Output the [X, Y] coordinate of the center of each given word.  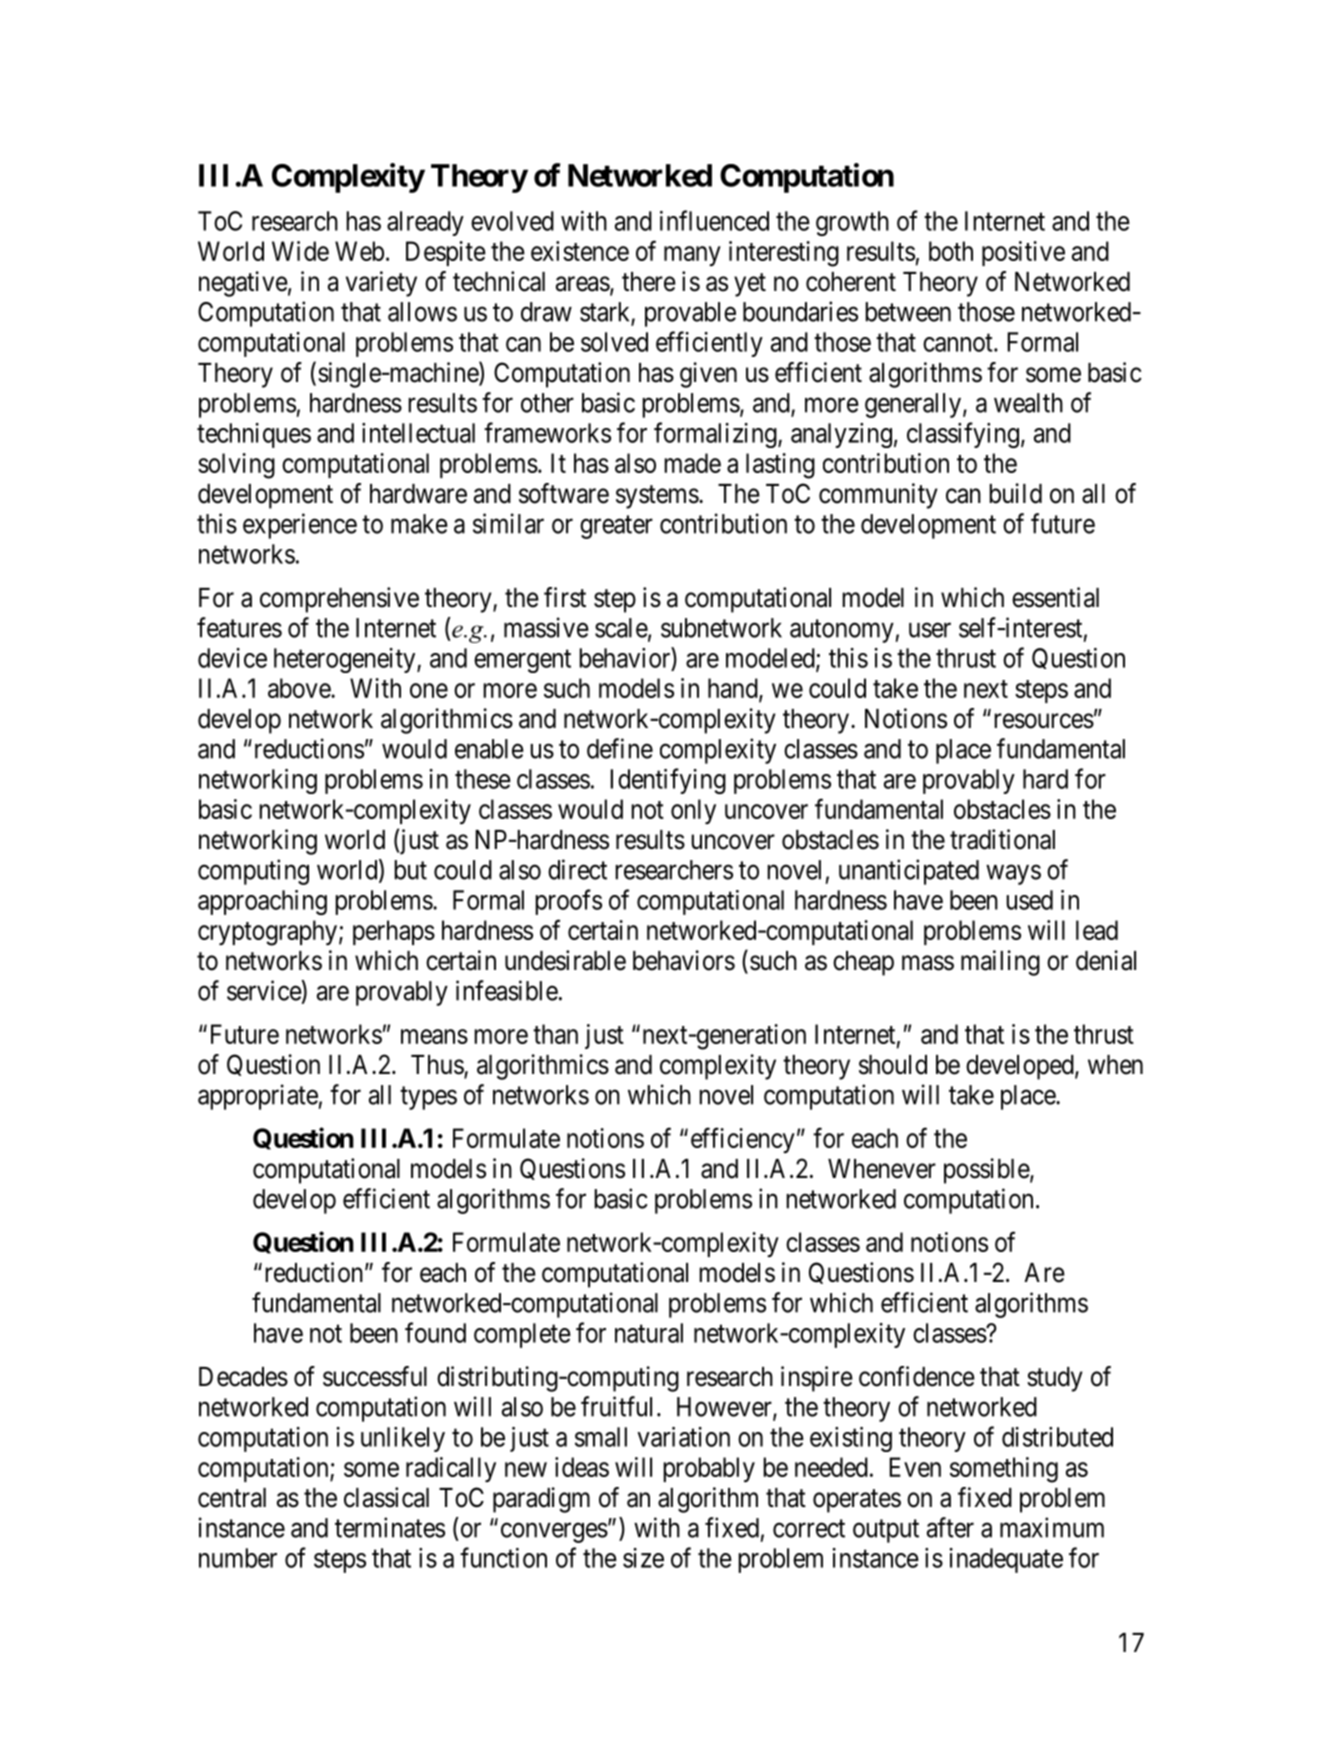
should [893, 1065]
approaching [262, 902]
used [1029, 900]
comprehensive [339, 600]
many [692, 256]
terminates [390, 1527]
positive [1023, 253]
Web [359, 251]
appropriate [258, 1097]
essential [1055, 597]
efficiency [743, 1140]
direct [577, 869]
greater [616, 527]
